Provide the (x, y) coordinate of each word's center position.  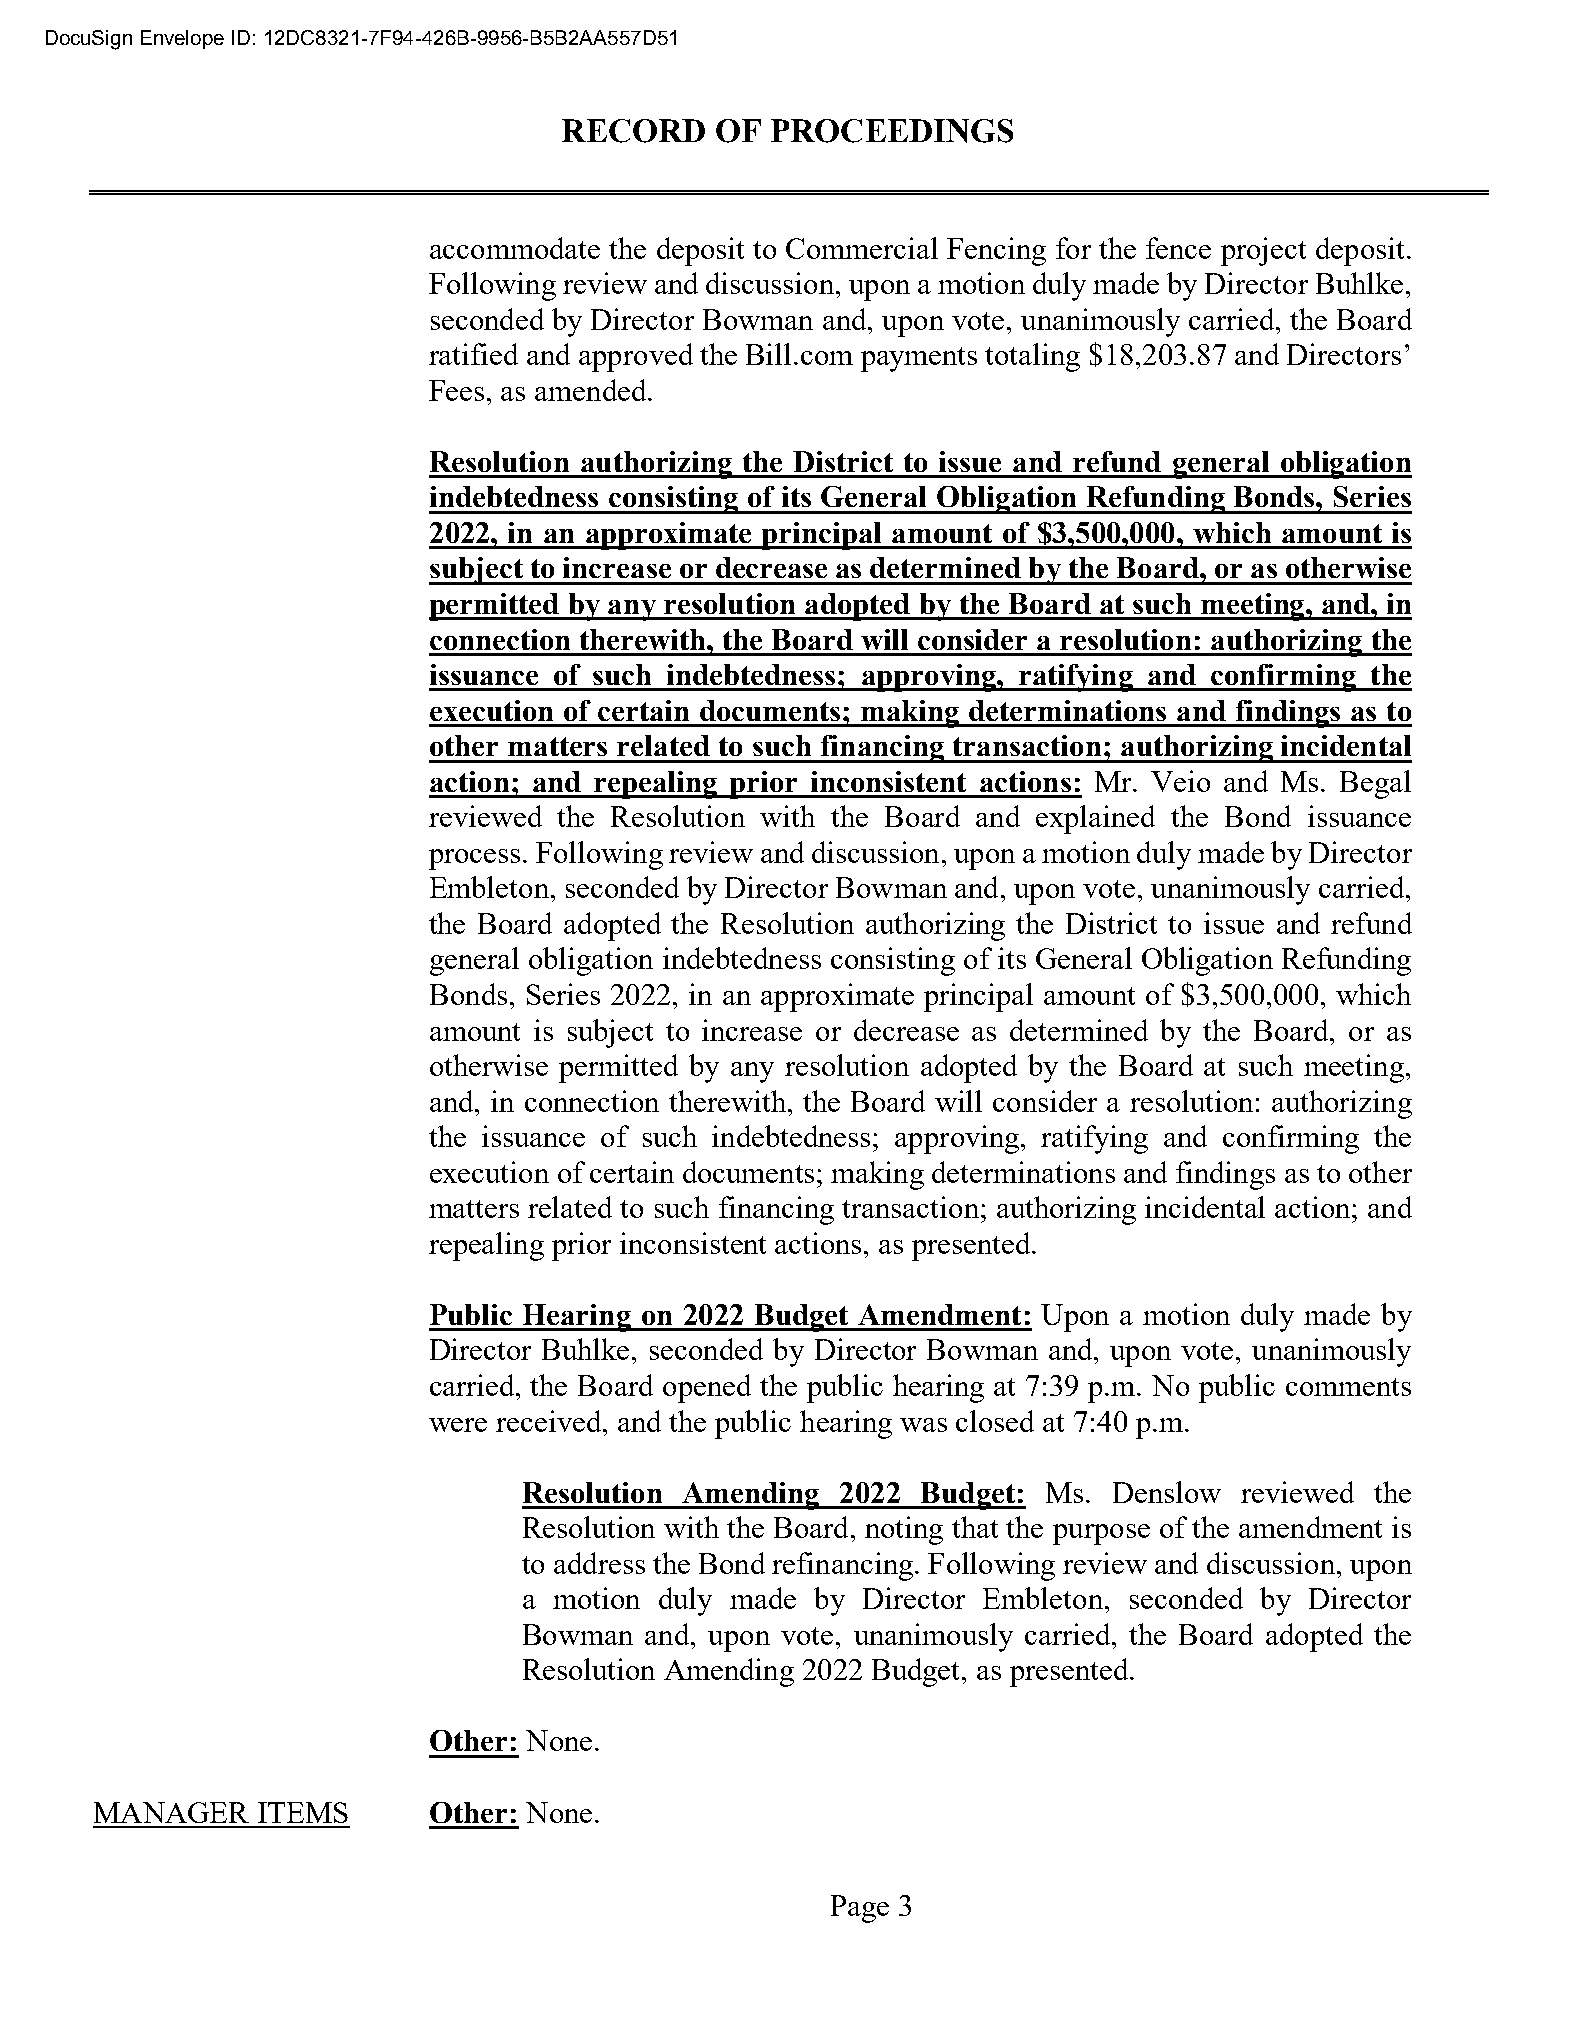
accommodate (515, 248)
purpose (1101, 1534)
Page (860, 1909)
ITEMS (303, 1812)
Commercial (862, 248)
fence (1178, 248)
